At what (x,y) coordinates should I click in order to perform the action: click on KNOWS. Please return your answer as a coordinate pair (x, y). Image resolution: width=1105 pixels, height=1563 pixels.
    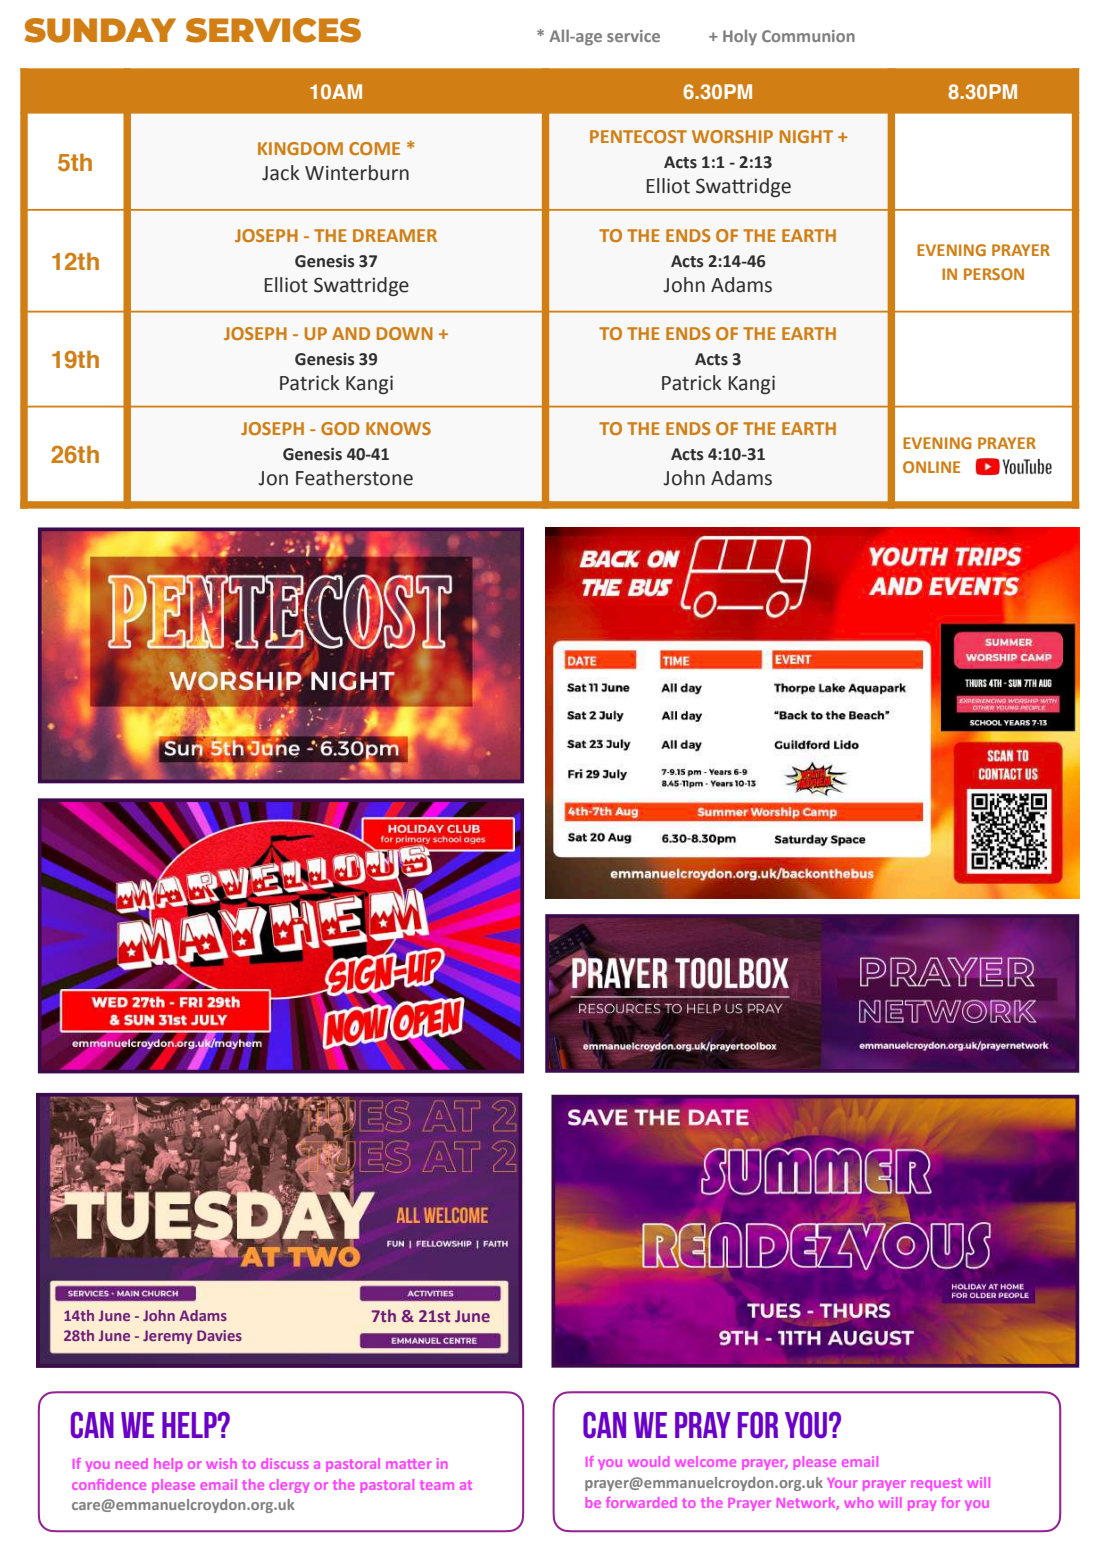
    Looking at the image, I should click on (398, 428).
